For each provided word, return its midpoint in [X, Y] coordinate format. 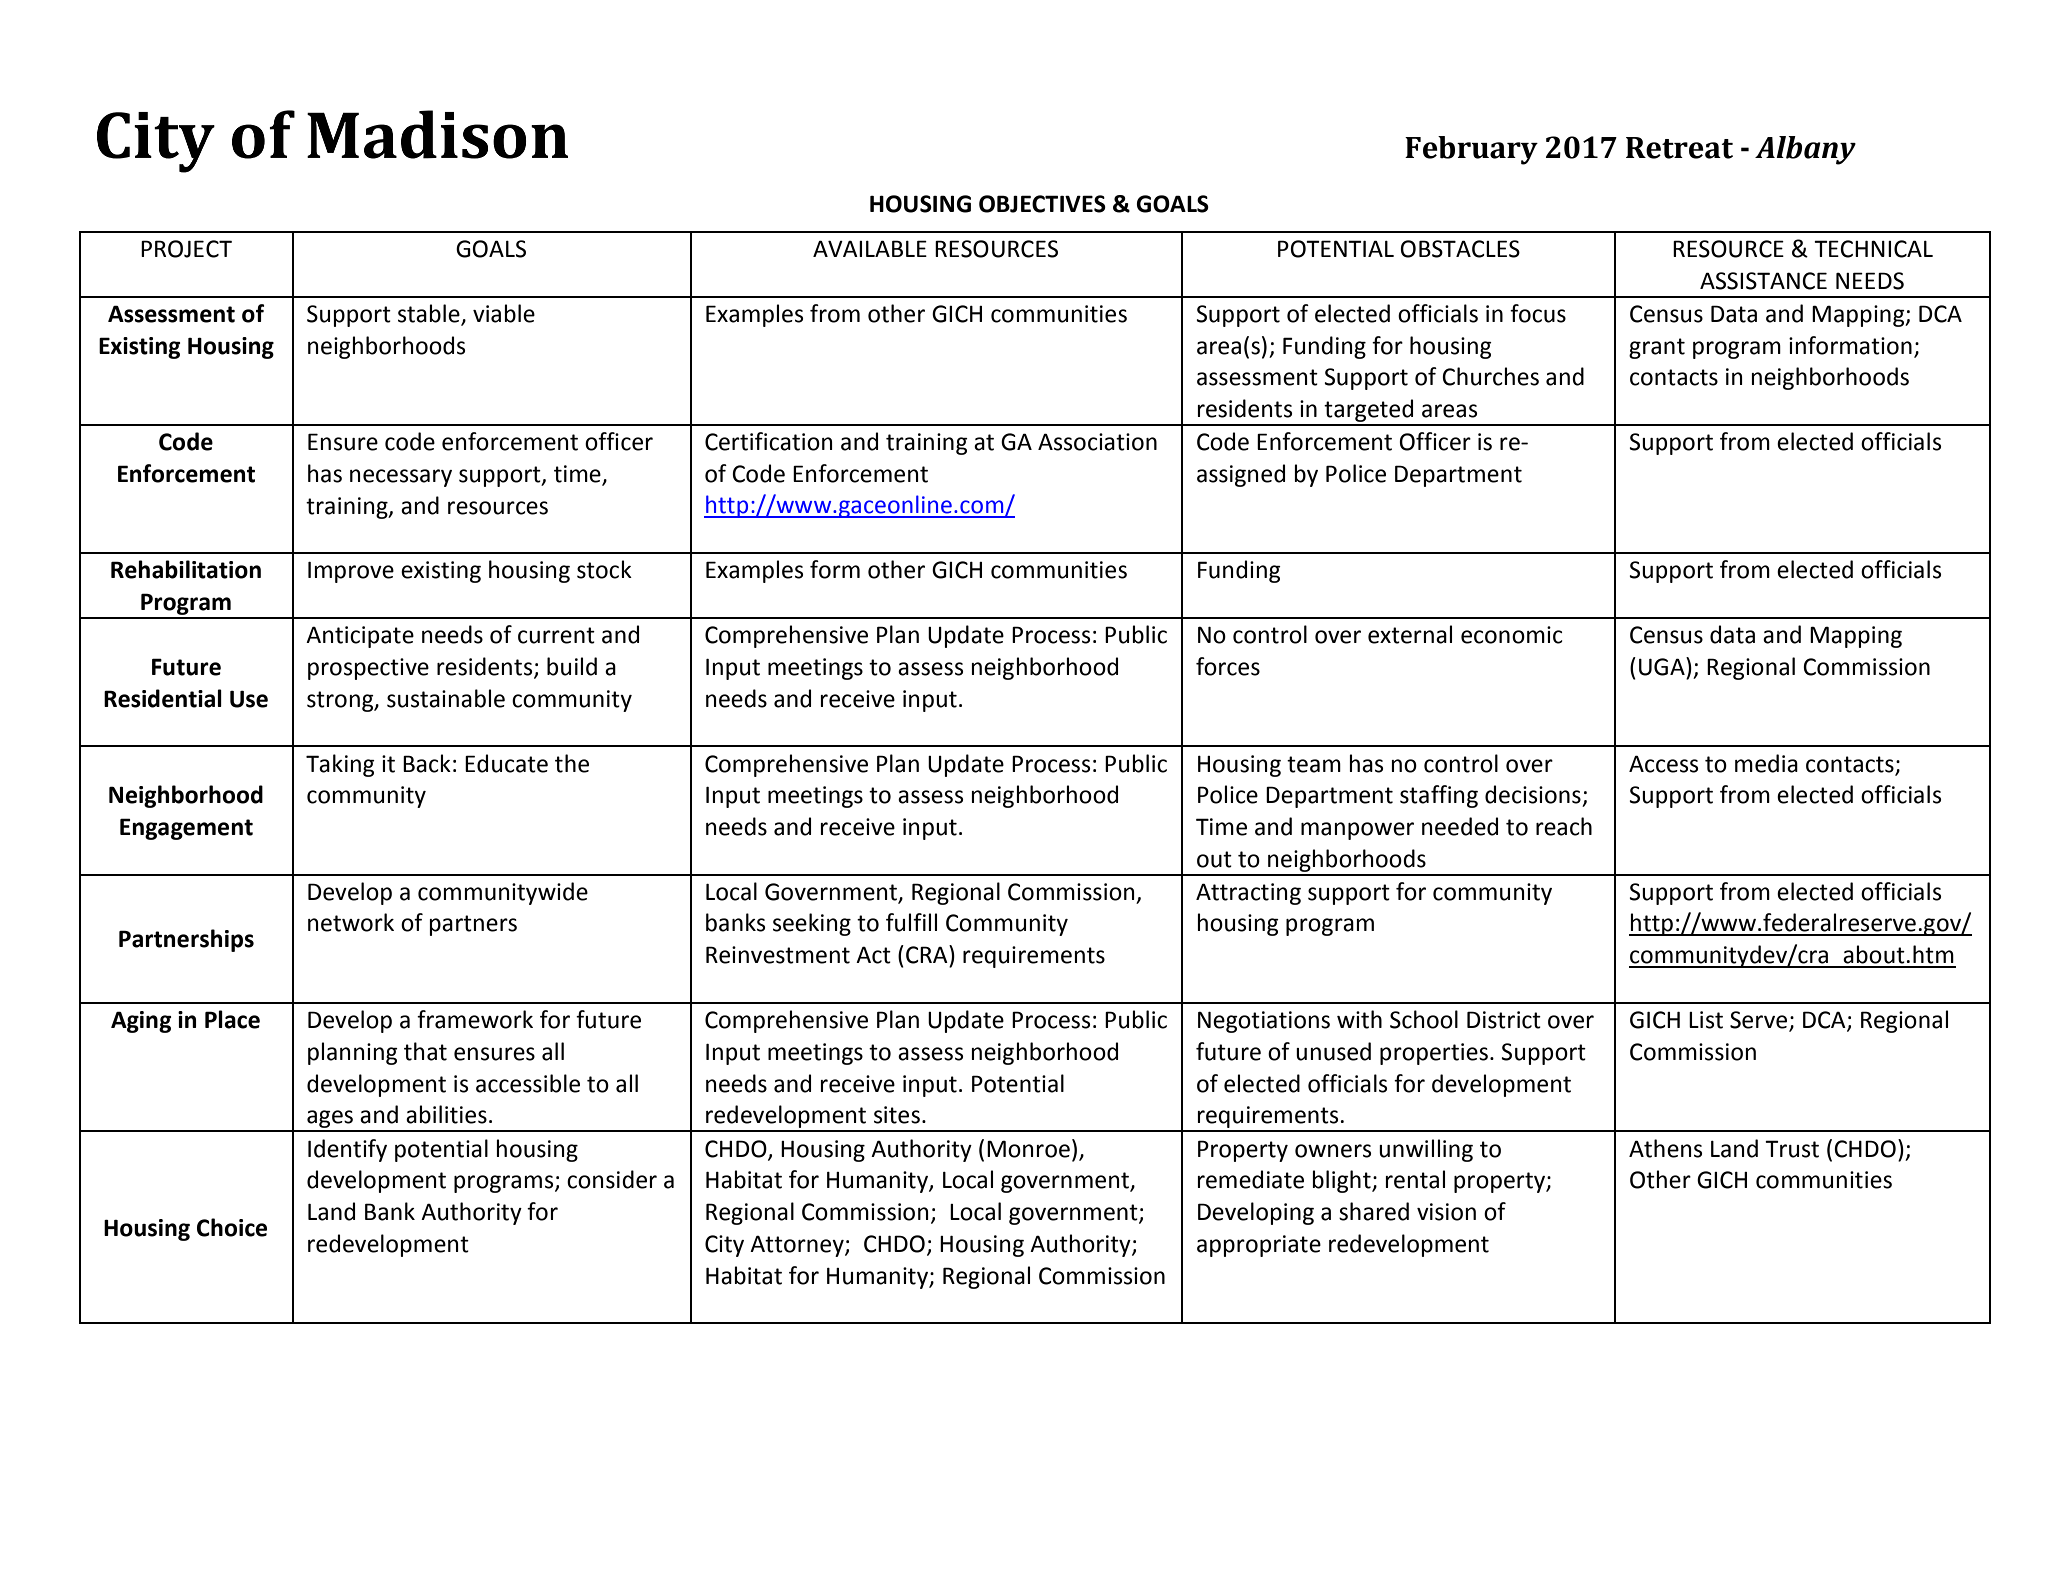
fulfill [911, 922]
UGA [1663, 666]
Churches [1490, 376]
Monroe [1028, 1149]
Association [1097, 442]
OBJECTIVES [1042, 204]
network [351, 922]
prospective [368, 669]
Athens [1665, 1148]
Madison [437, 134]
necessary [401, 478]
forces [1228, 666]
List [1706, 1020]
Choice [232, 1227]
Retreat [1679, 148]
